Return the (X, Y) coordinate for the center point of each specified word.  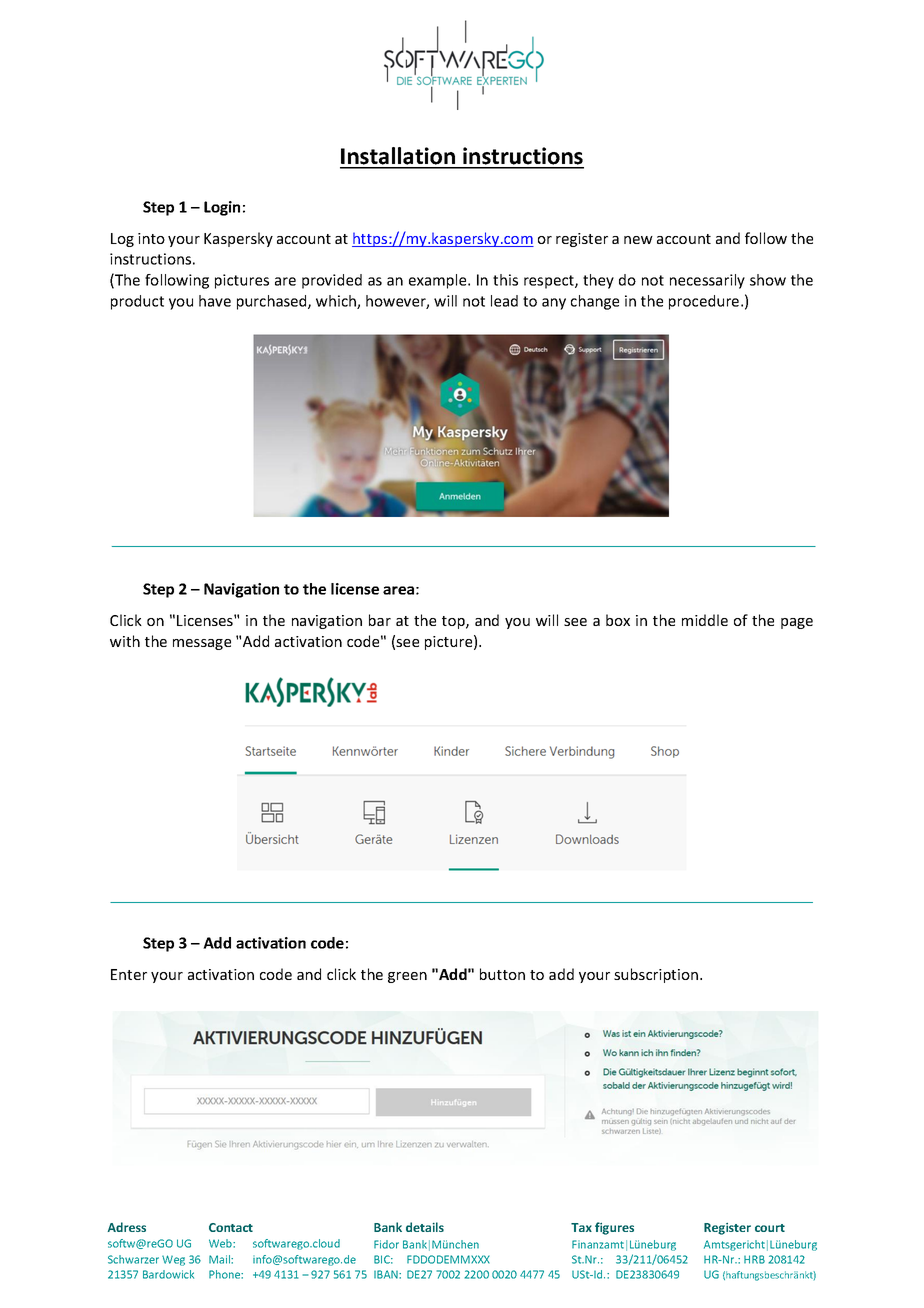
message (202, 644)
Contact (231, 1227)
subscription (656, 975)
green (407, 977)
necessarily (707, 281)
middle (705, 620)
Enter (129, 974)
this (505, 280)
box (618, 620)
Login (222, 208)
